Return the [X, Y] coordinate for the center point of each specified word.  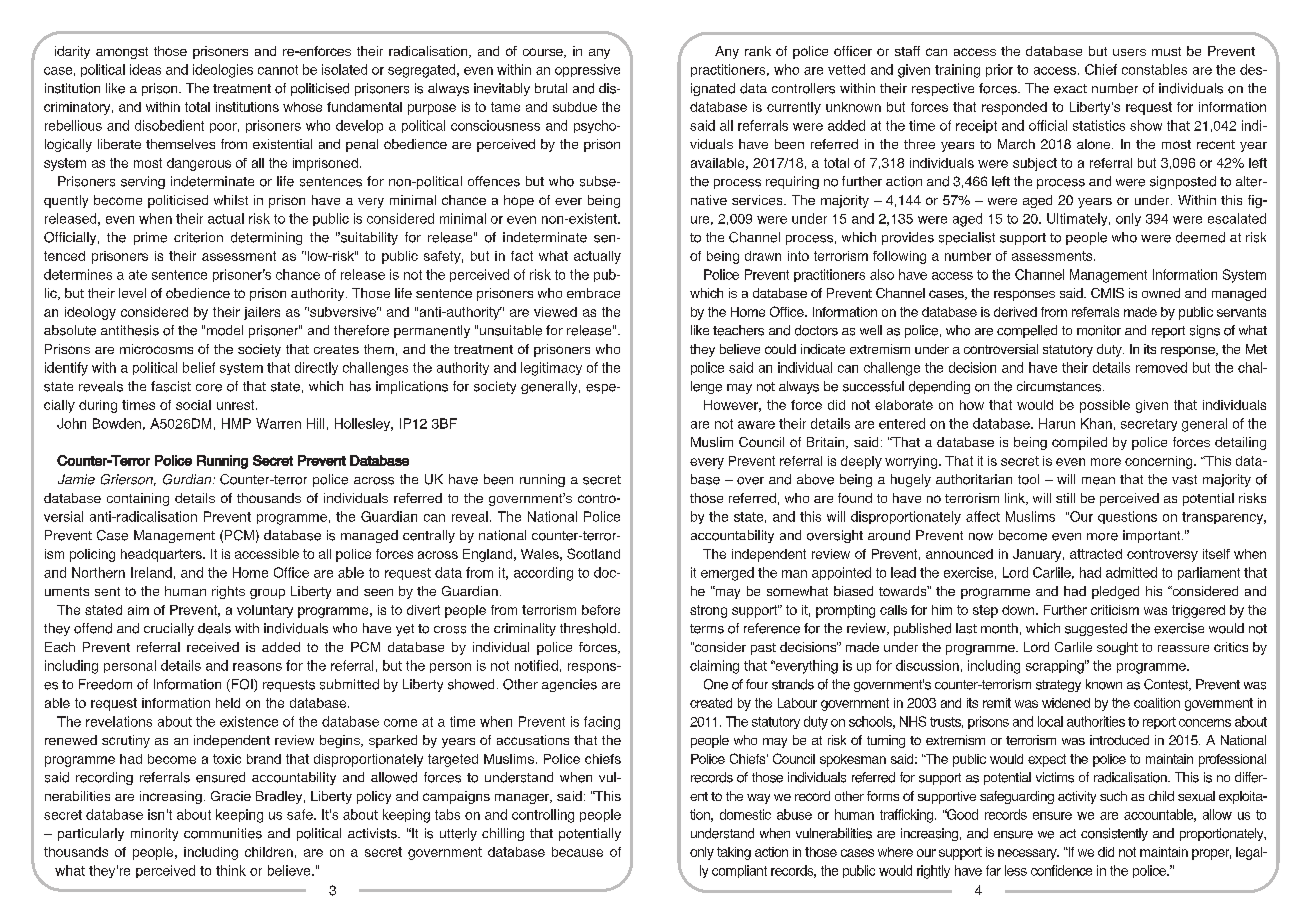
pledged [1115, 592]
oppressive [587, 70]
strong [708, 611]
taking [734, 853]
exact [1070, 89]
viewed [555, 312]
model [225, 330]
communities [223, 833]
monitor [1099, 330]
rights [228, 592]
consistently [1114, 834]
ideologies [223, 71]
